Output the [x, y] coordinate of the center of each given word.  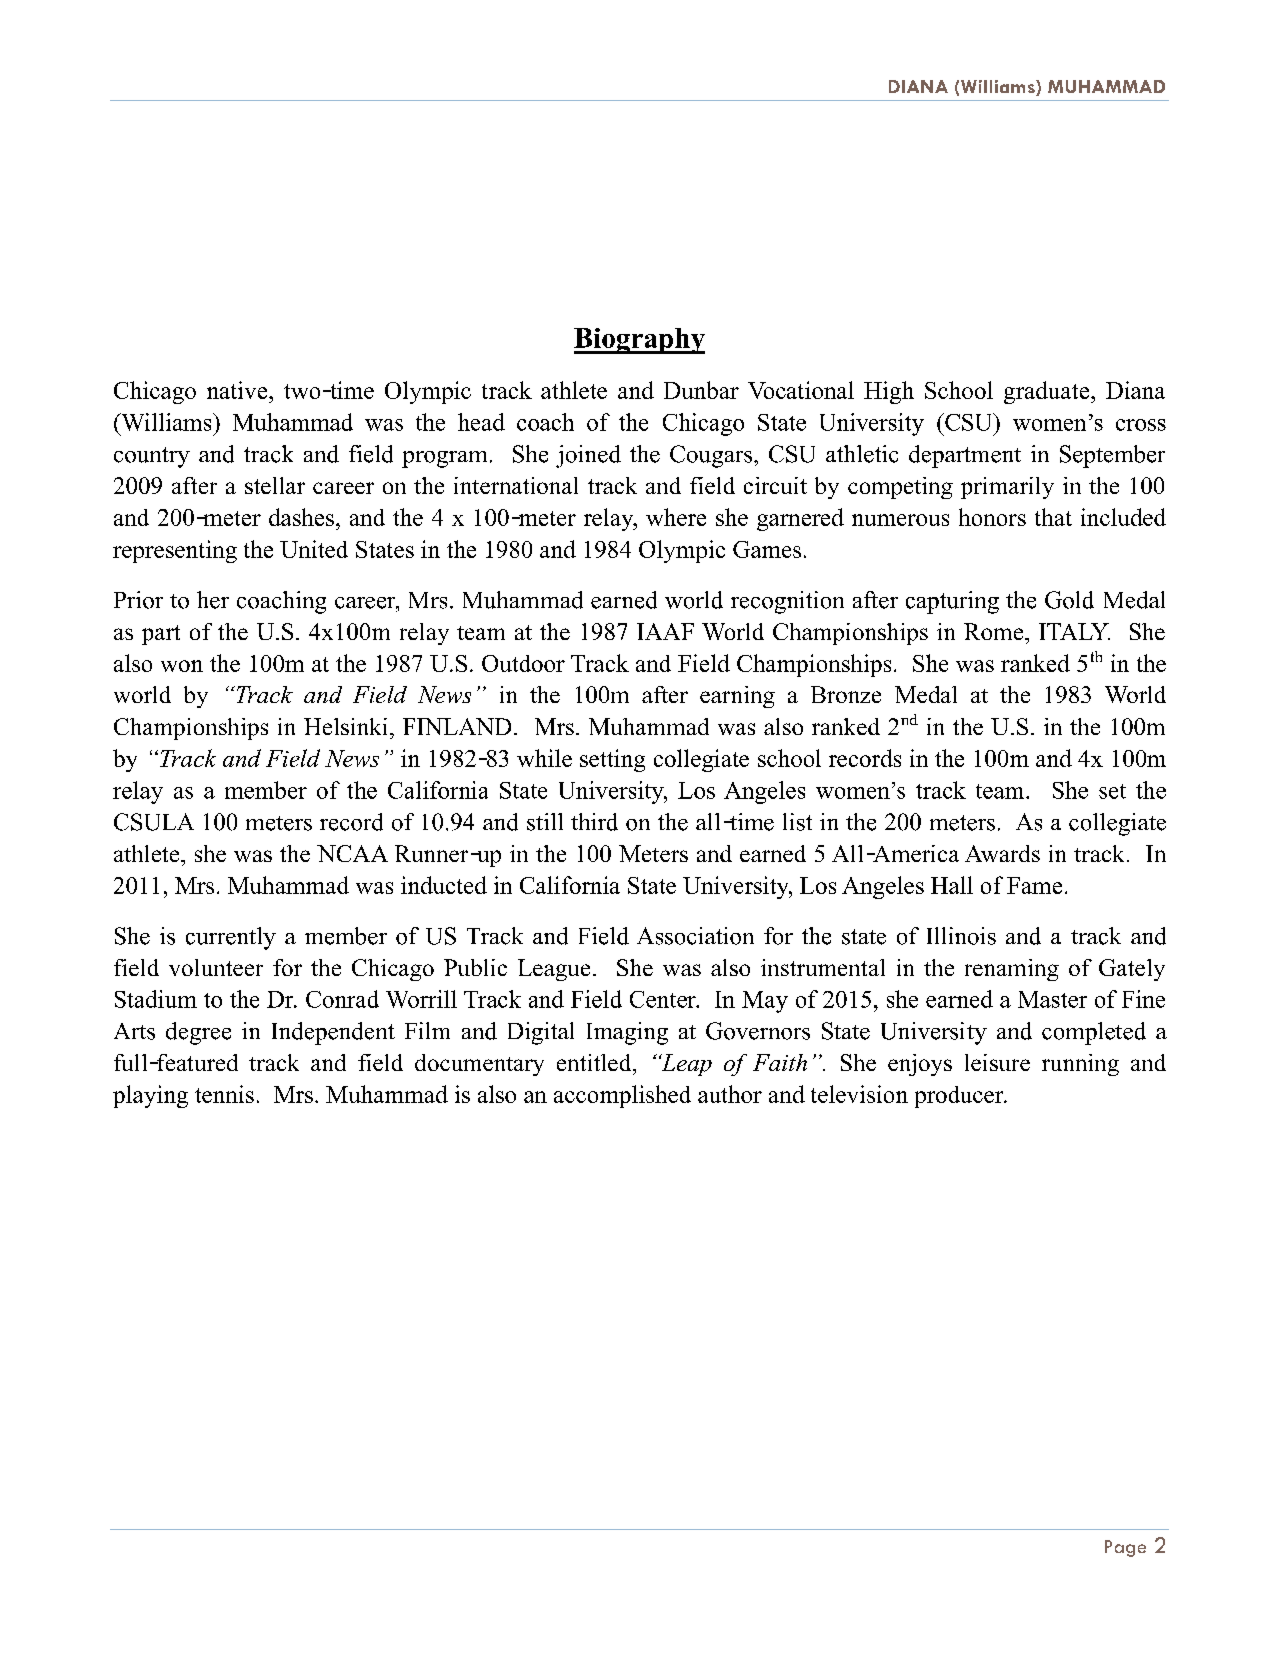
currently [231, 938]
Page [1125, 1548]
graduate [1048, 392]
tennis [224, 1094]
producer [960, 1097]
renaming [1012, 970]
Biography [639, 341]
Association [695, 936]
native [238, 390]
